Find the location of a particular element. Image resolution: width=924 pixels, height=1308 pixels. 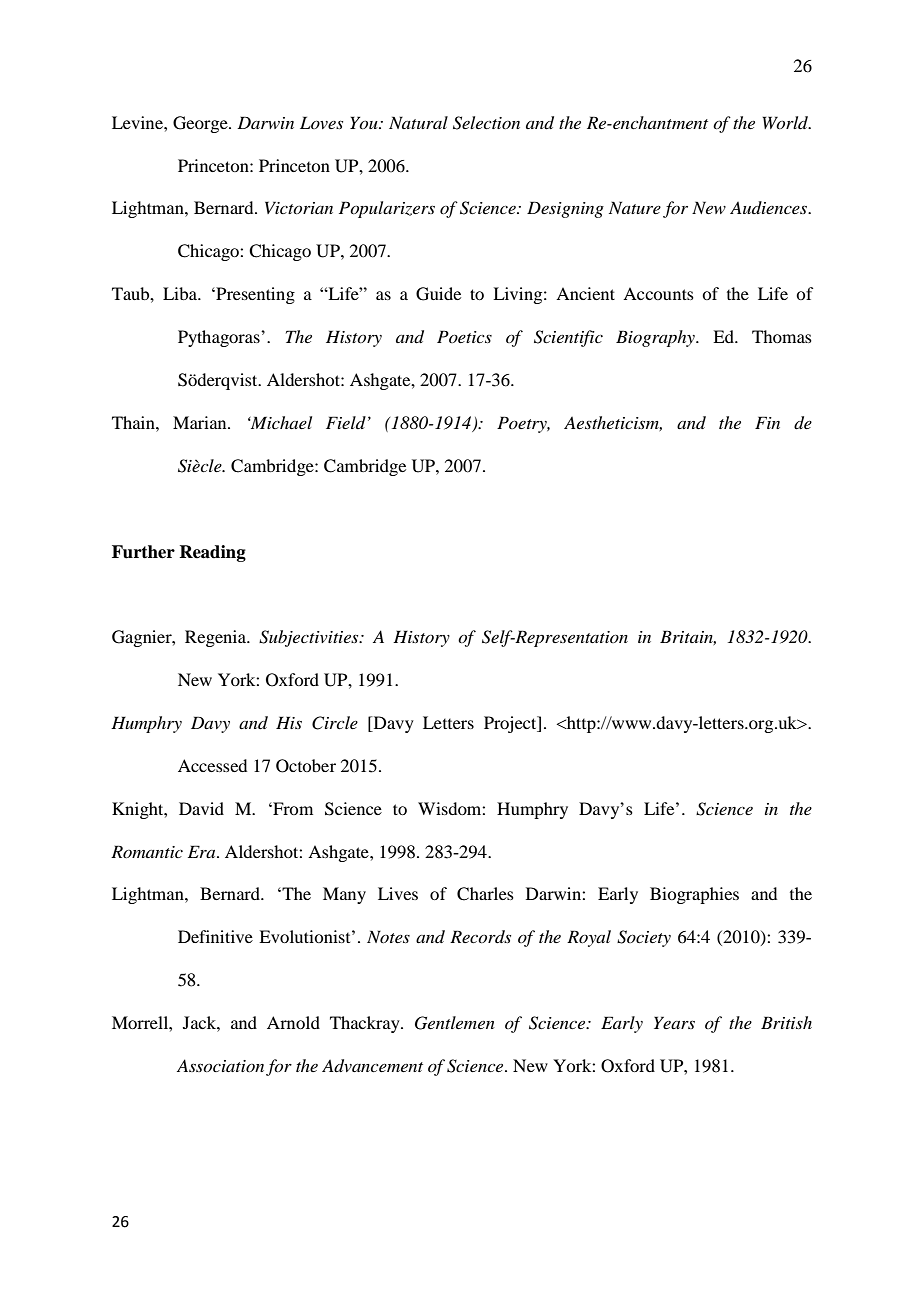

George is located at coordinates (201, 124).
